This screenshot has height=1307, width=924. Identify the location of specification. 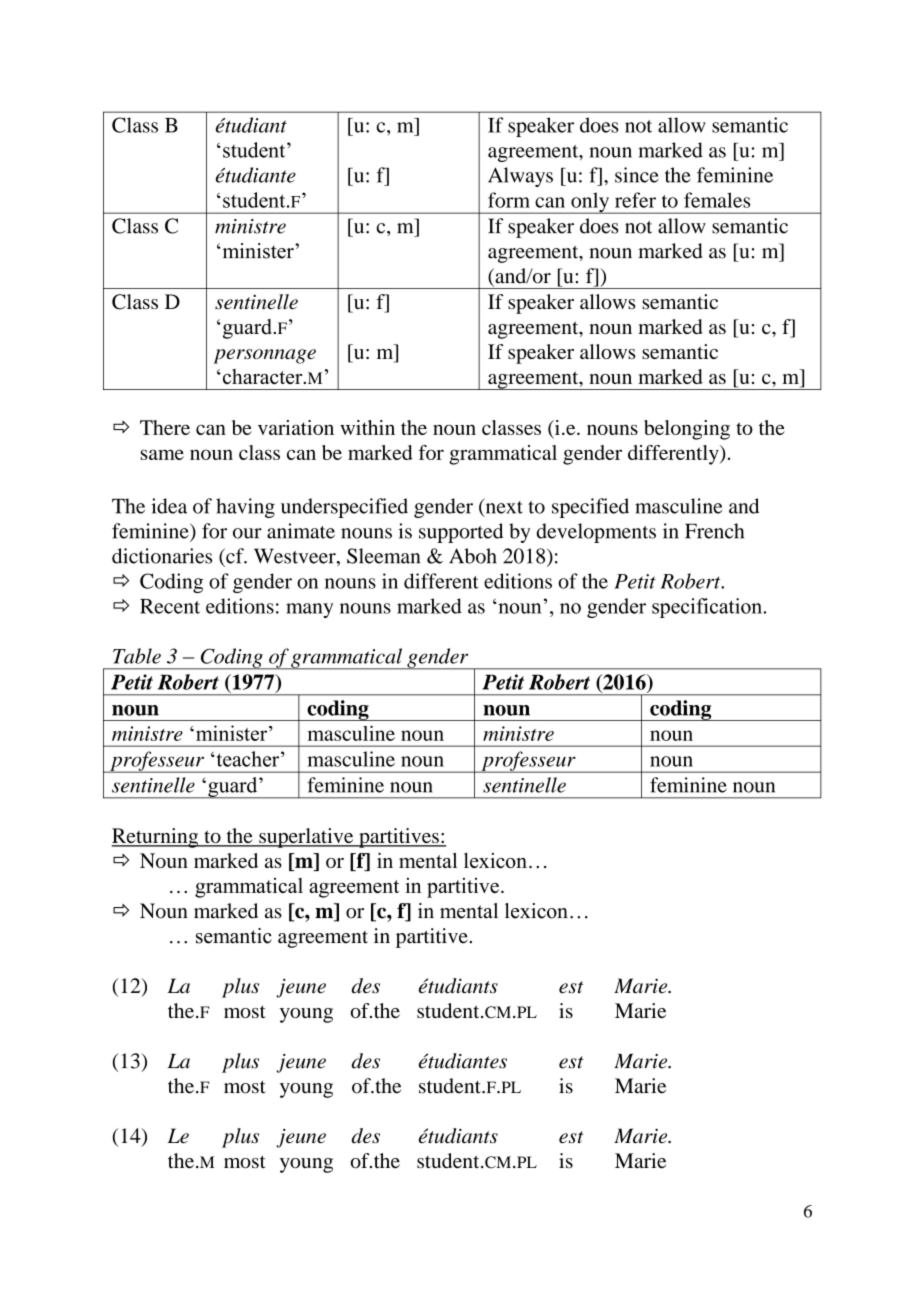
(708, 608).
